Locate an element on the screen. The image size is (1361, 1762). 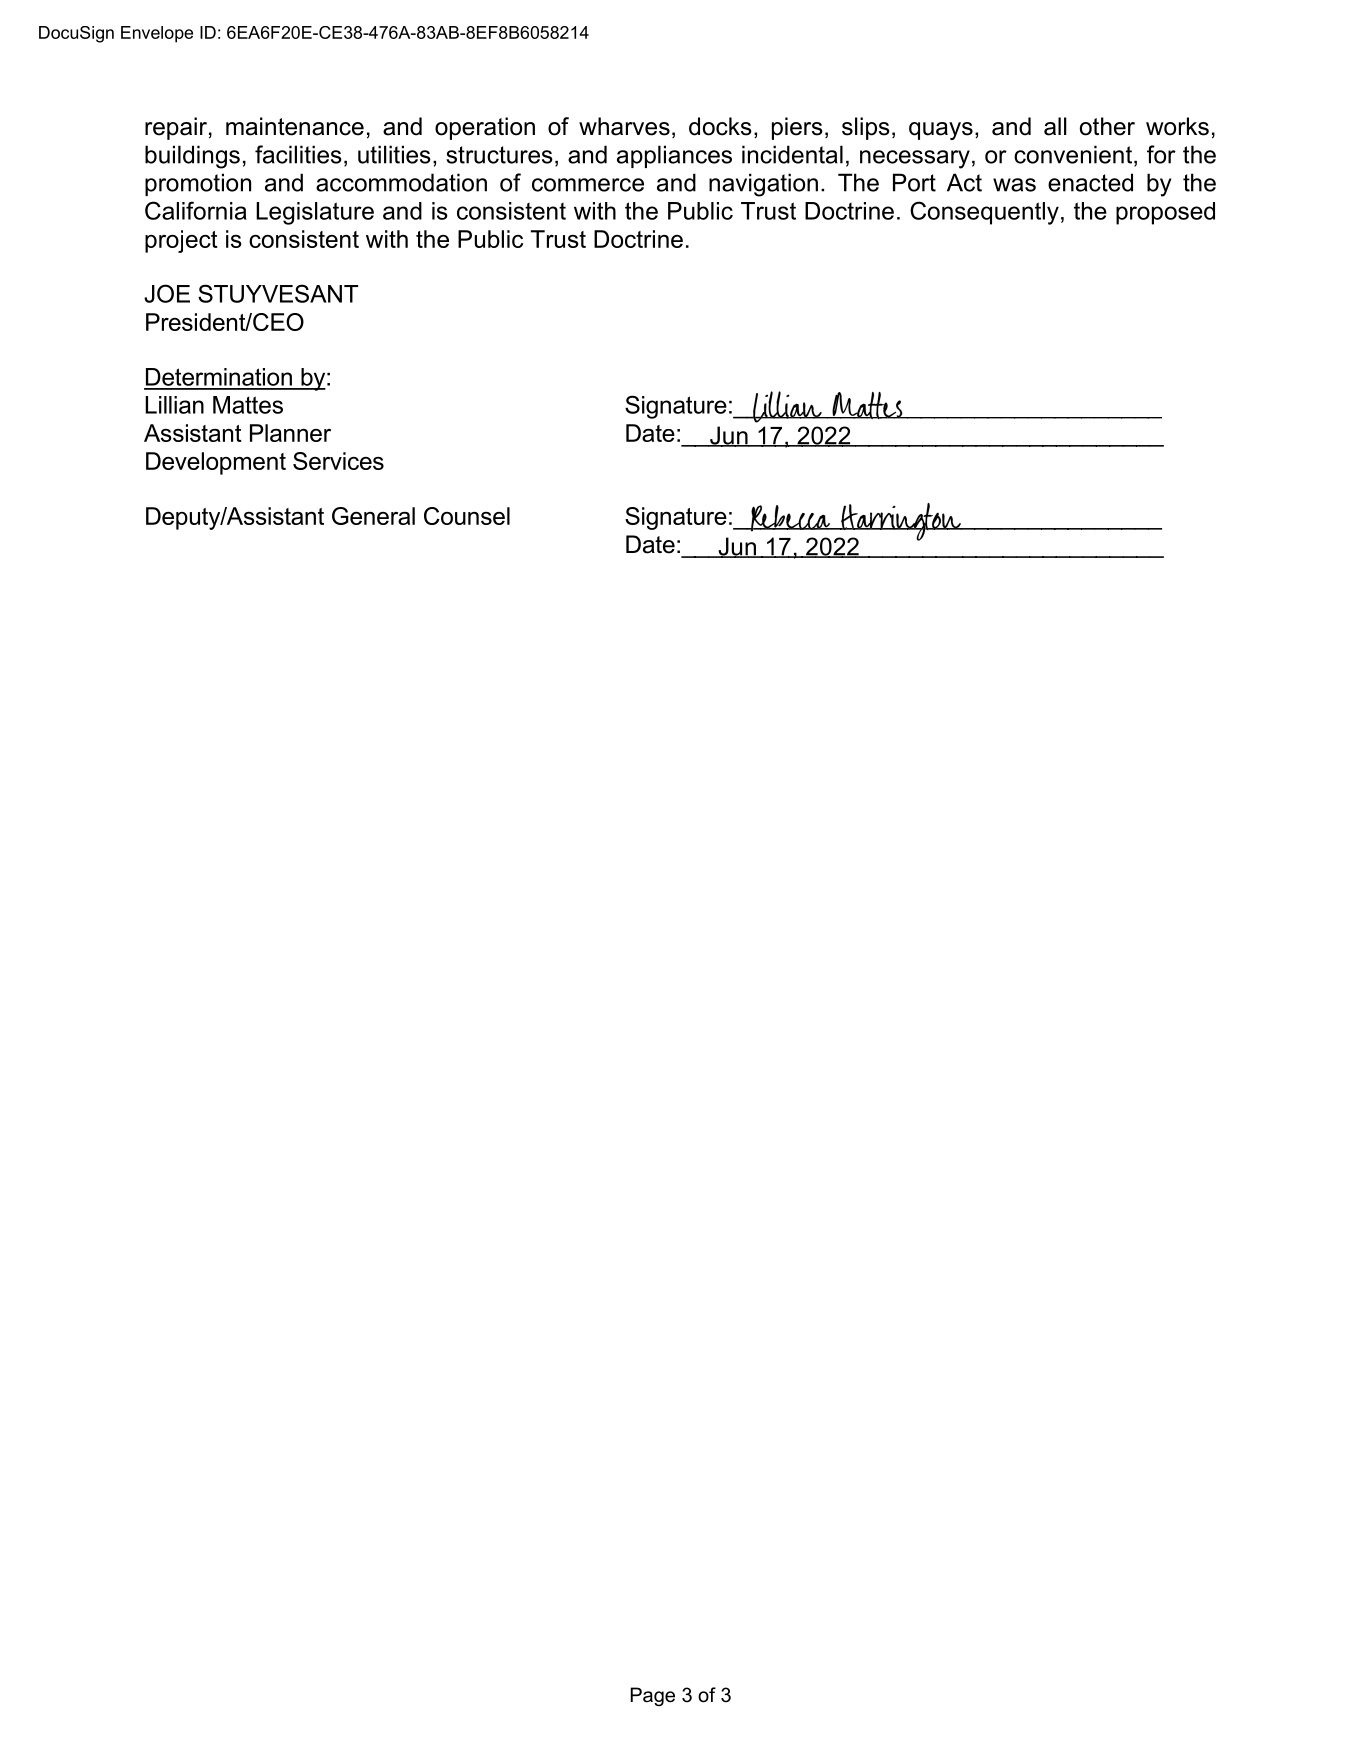
appliances is located at coordinates (674, 156).
